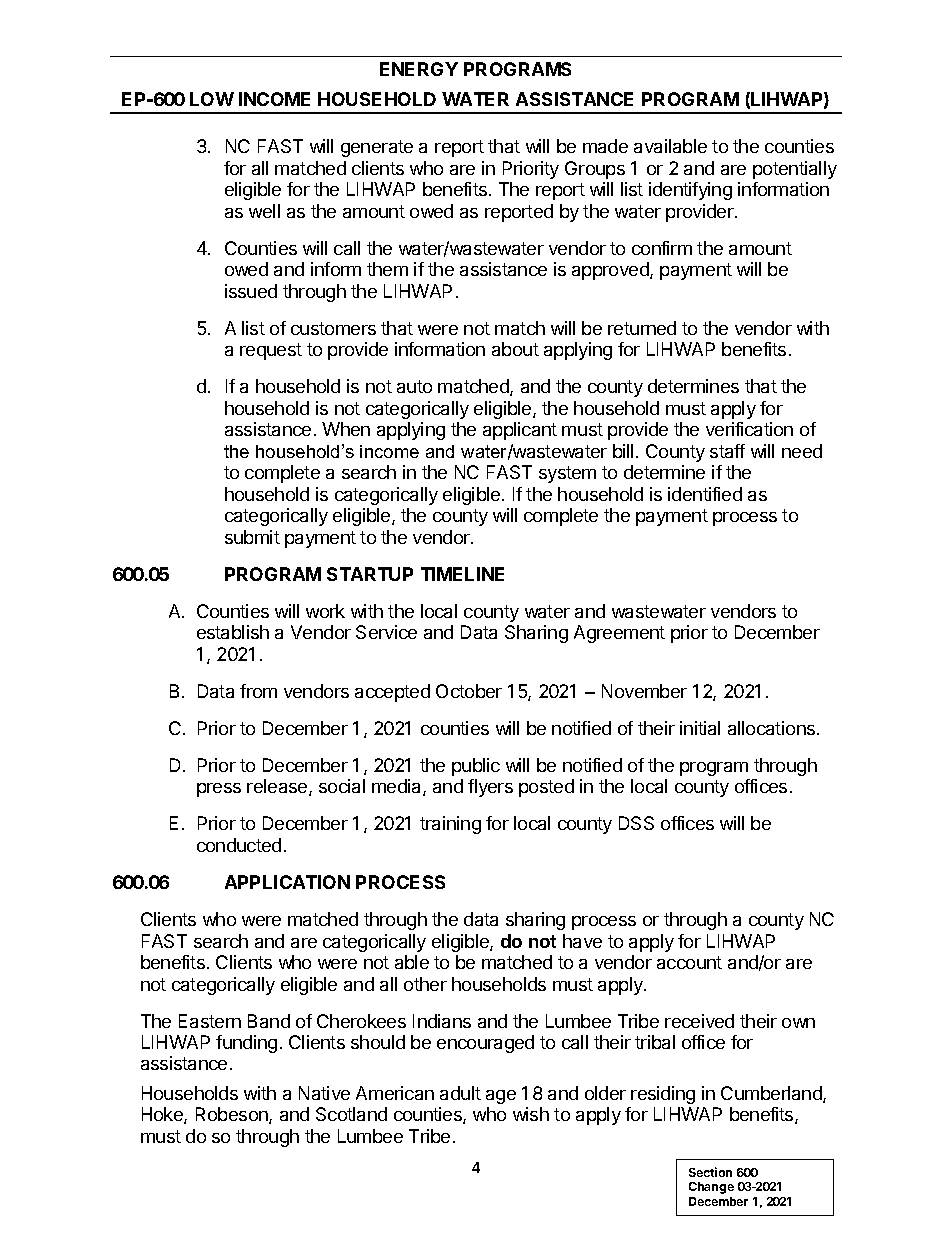  What do you see at coordinates (324, 1093) in the page?
I see `Native` at bounding box center [324, 1093].
